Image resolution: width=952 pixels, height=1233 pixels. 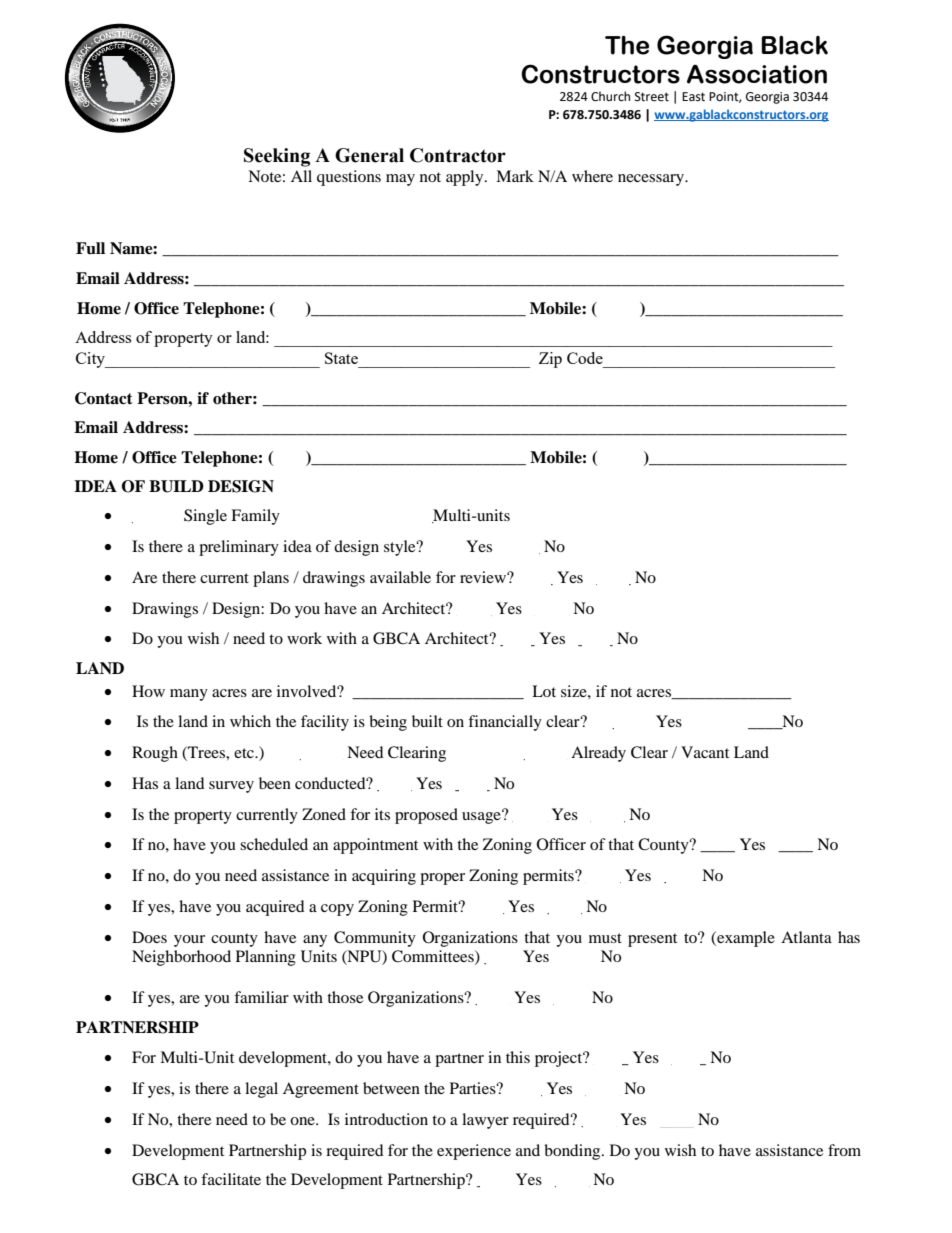 What do you see at coordinates (277, 157) in the image?
I see `Seeking` at bounding box center [277, 157].
